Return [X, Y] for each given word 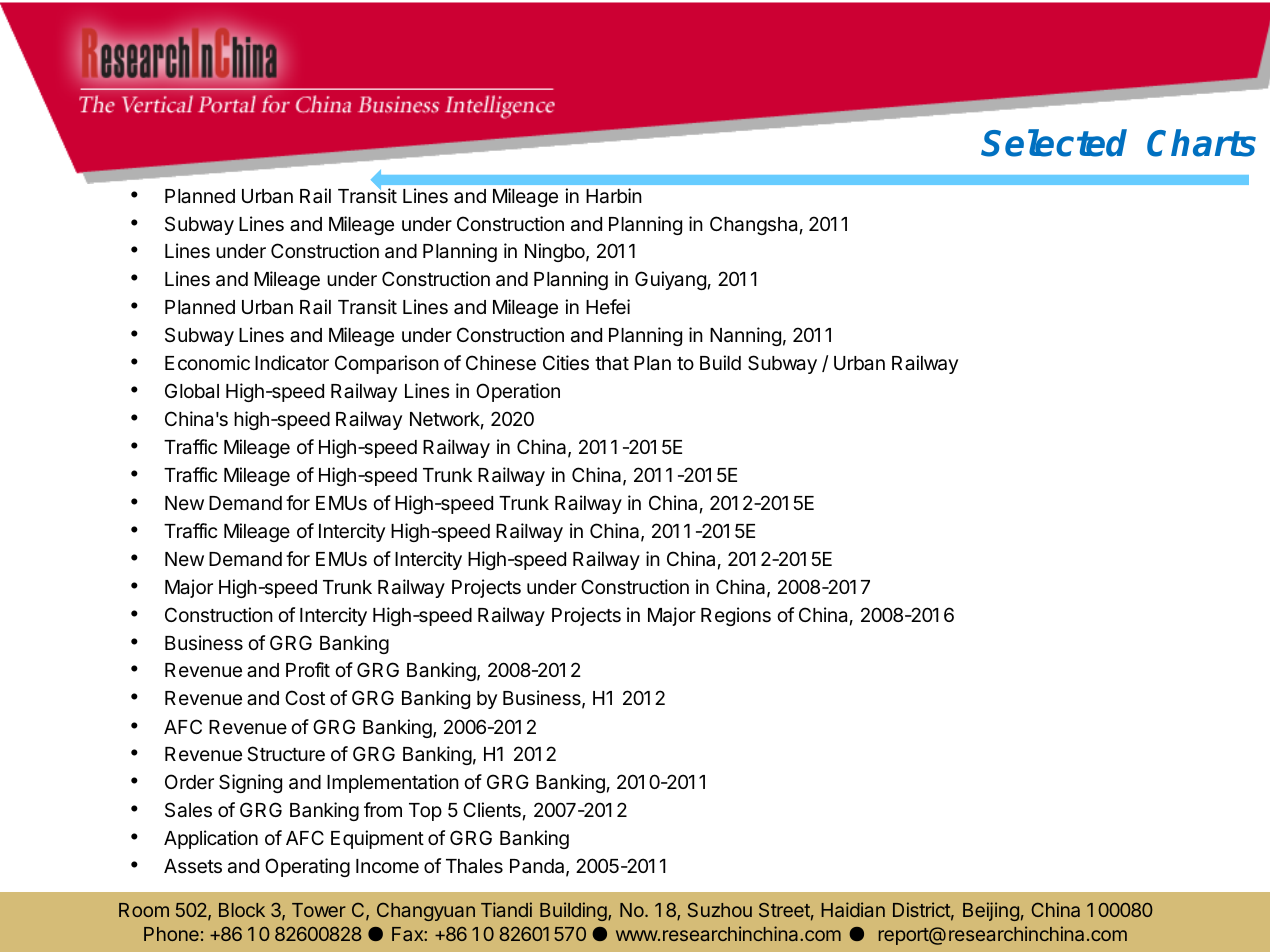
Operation [518, 392]
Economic [207, 362]
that [612, 363]
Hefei [608, 306]
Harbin [614, 196]
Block [242, 910]
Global [192, 391]
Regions [736, 616]
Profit [308, 669]
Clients [492, 809]
